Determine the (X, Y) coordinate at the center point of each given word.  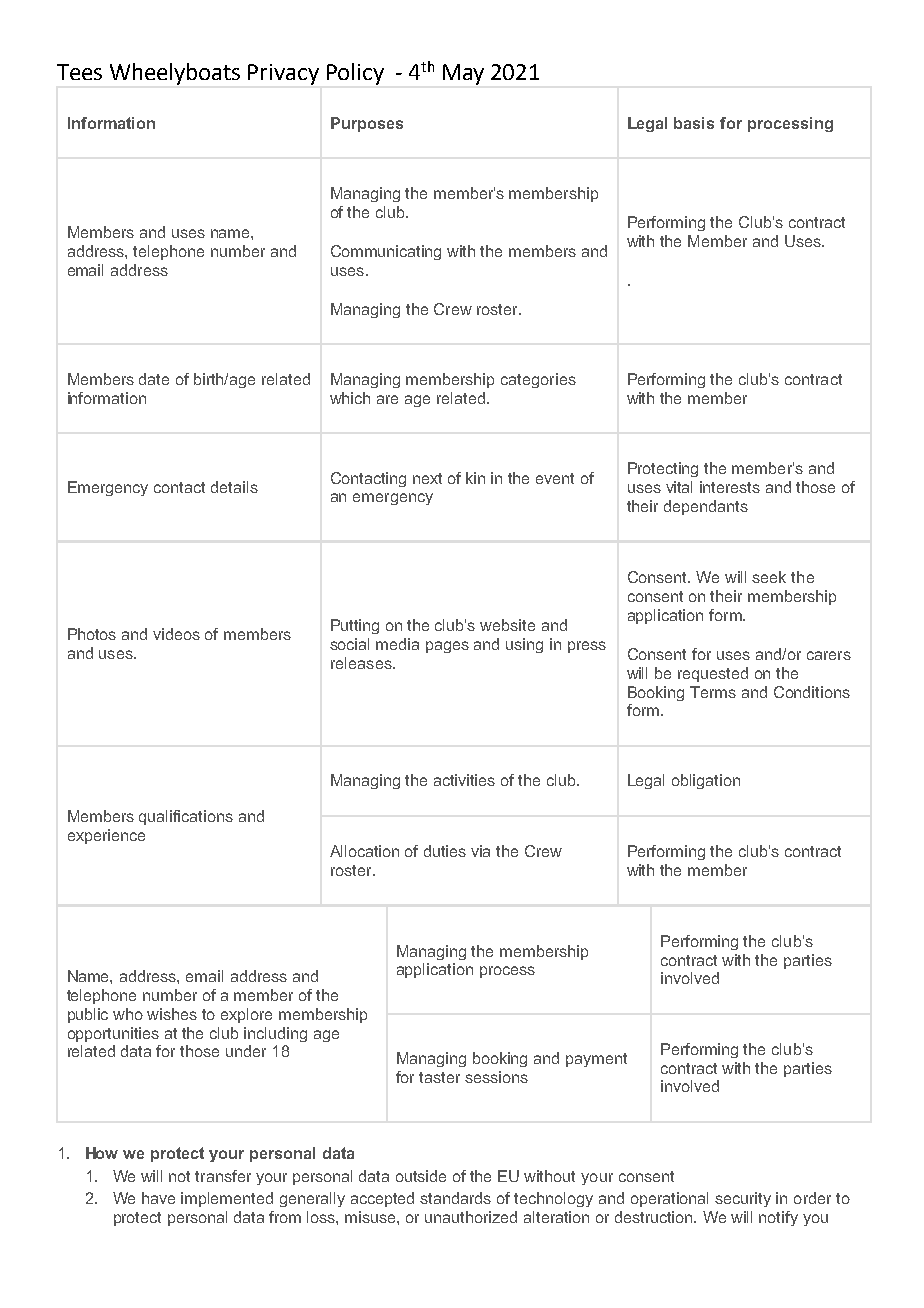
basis (694, 123)
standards (455, 1198)
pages (447, 647)
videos (176, 634)
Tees (79, 72)
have (158, 1198)
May (463, 74)
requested (713, 674)
